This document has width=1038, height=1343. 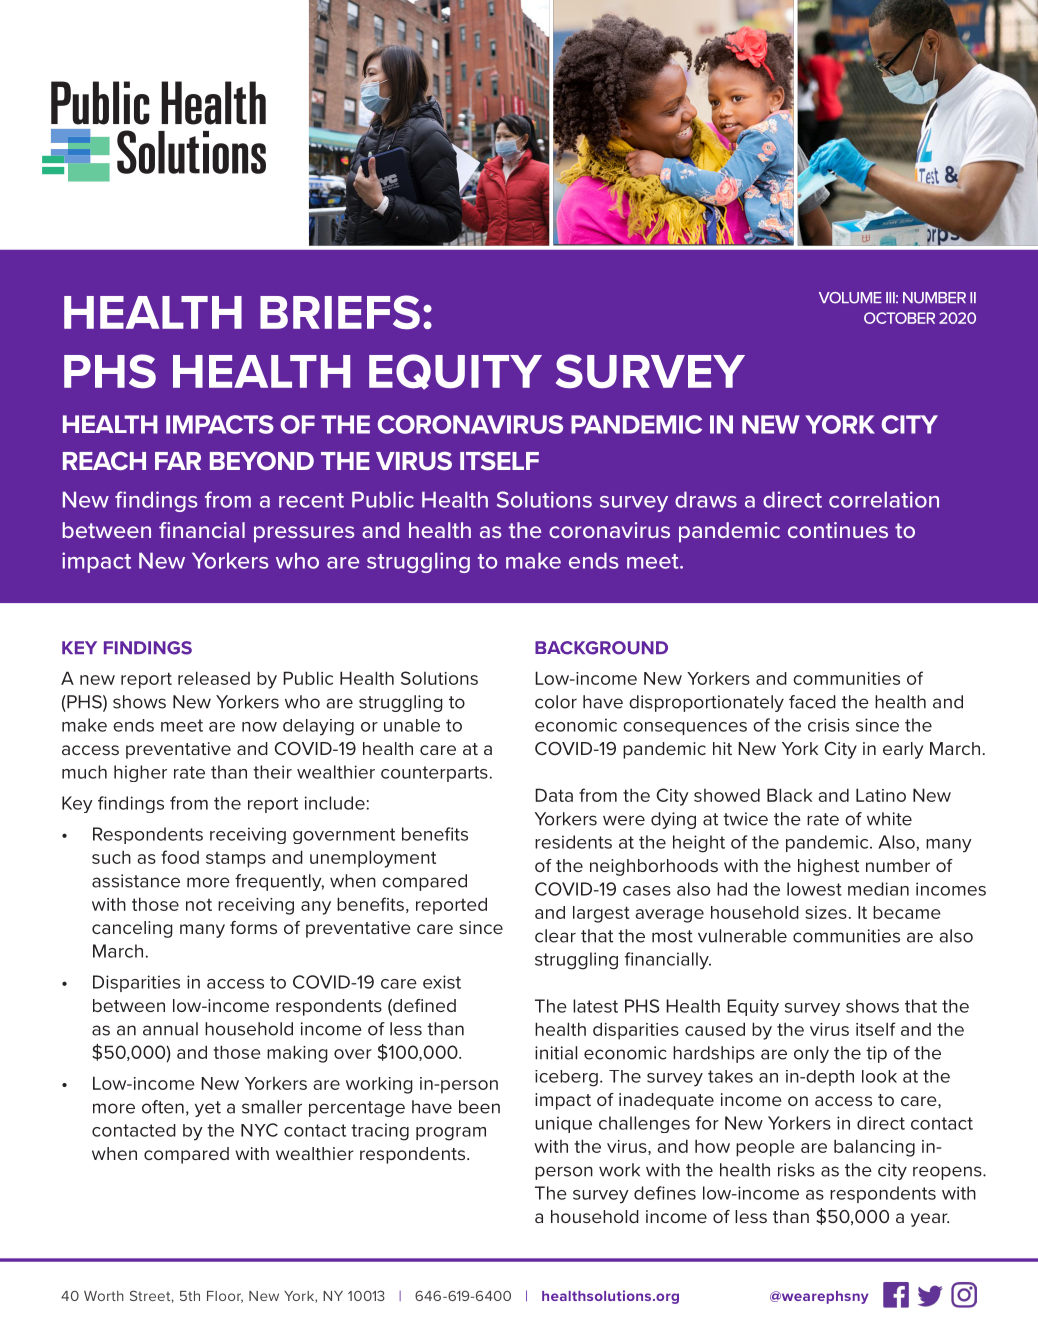 I want to click on BACKGROUND, so click(x=601, y=648).
